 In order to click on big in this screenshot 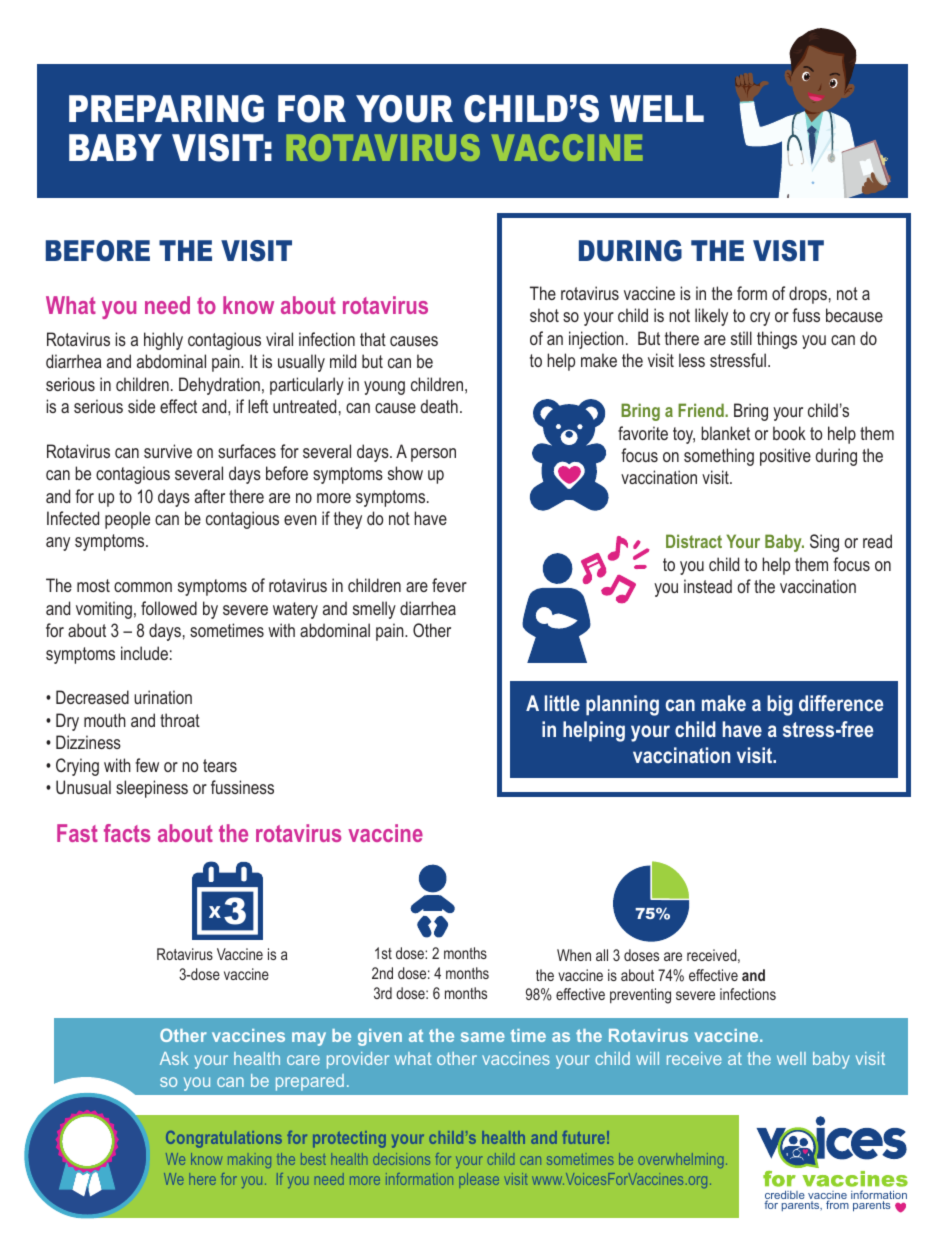, I will do `click(780, 705)`.
